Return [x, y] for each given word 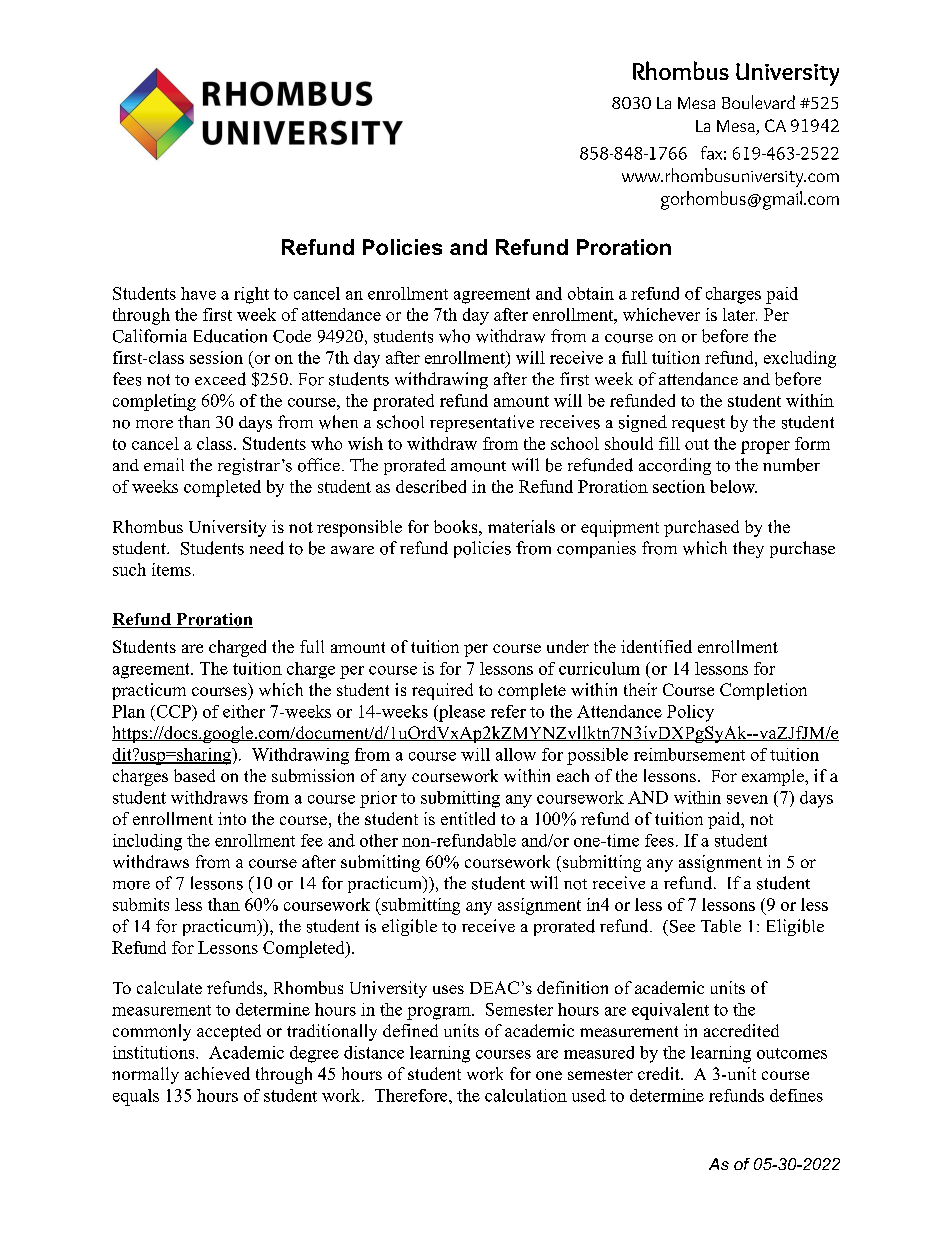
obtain [591, 293]
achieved [217, 1073]
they [748, 549]
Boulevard [758, 102]
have [198, 293]
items [171, 569]
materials [521, 526]
